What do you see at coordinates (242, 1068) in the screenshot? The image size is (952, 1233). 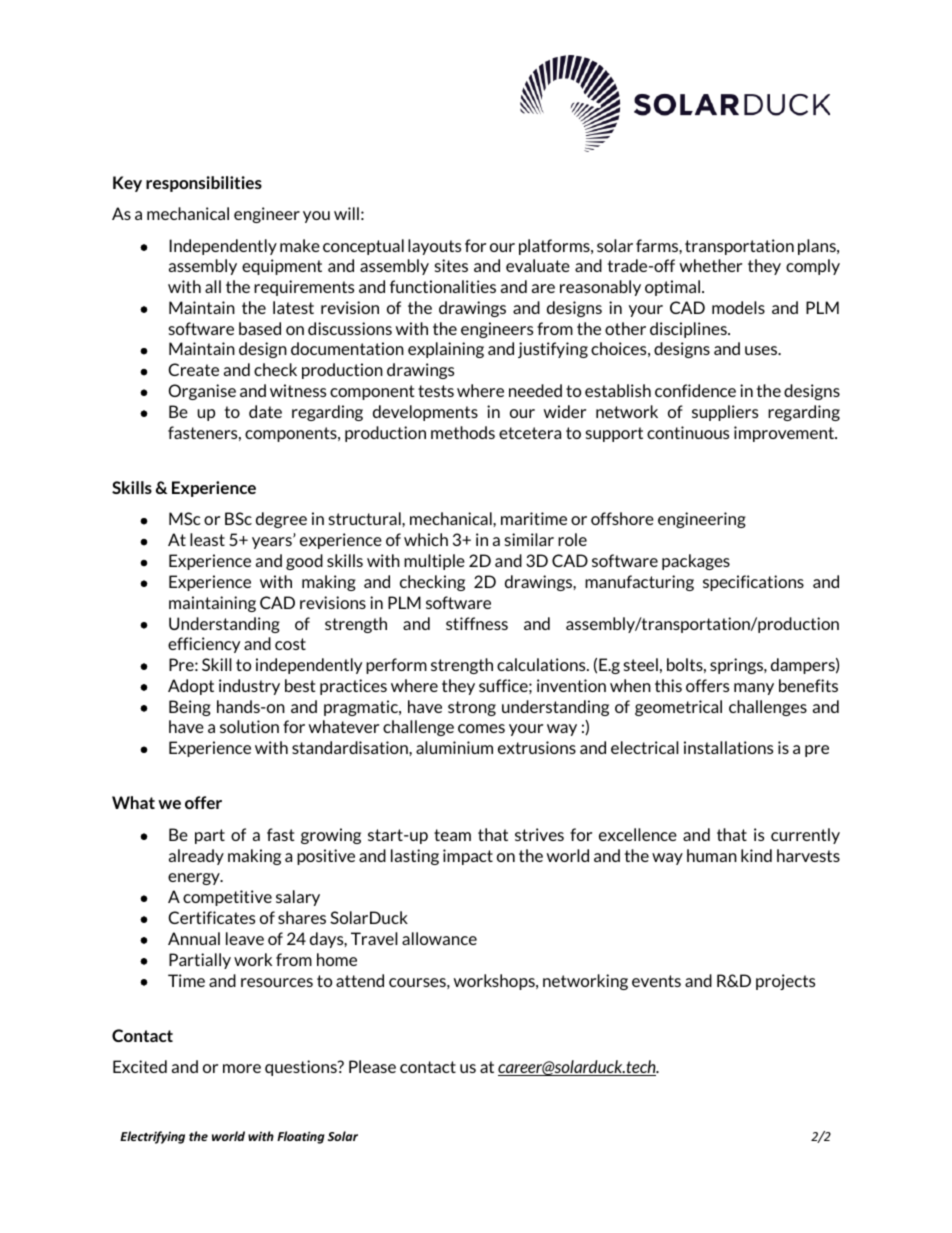 I see `more` at bounding box center [242, 1068].
